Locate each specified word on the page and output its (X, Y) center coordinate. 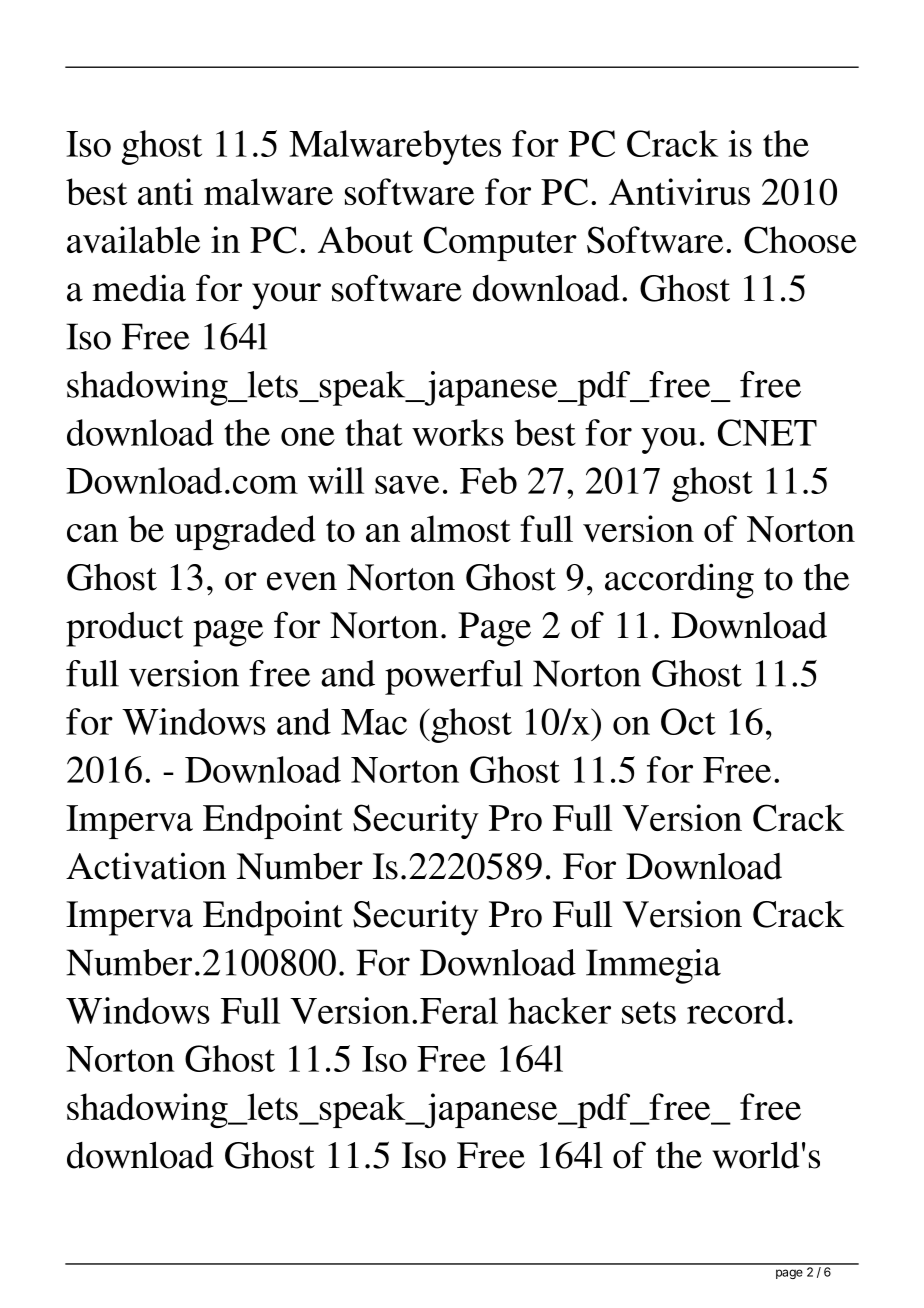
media (139, 288)
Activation (146, 866)
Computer (500, 243)
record (736, 1010)
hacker (559, 1010)
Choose (800, 240)
